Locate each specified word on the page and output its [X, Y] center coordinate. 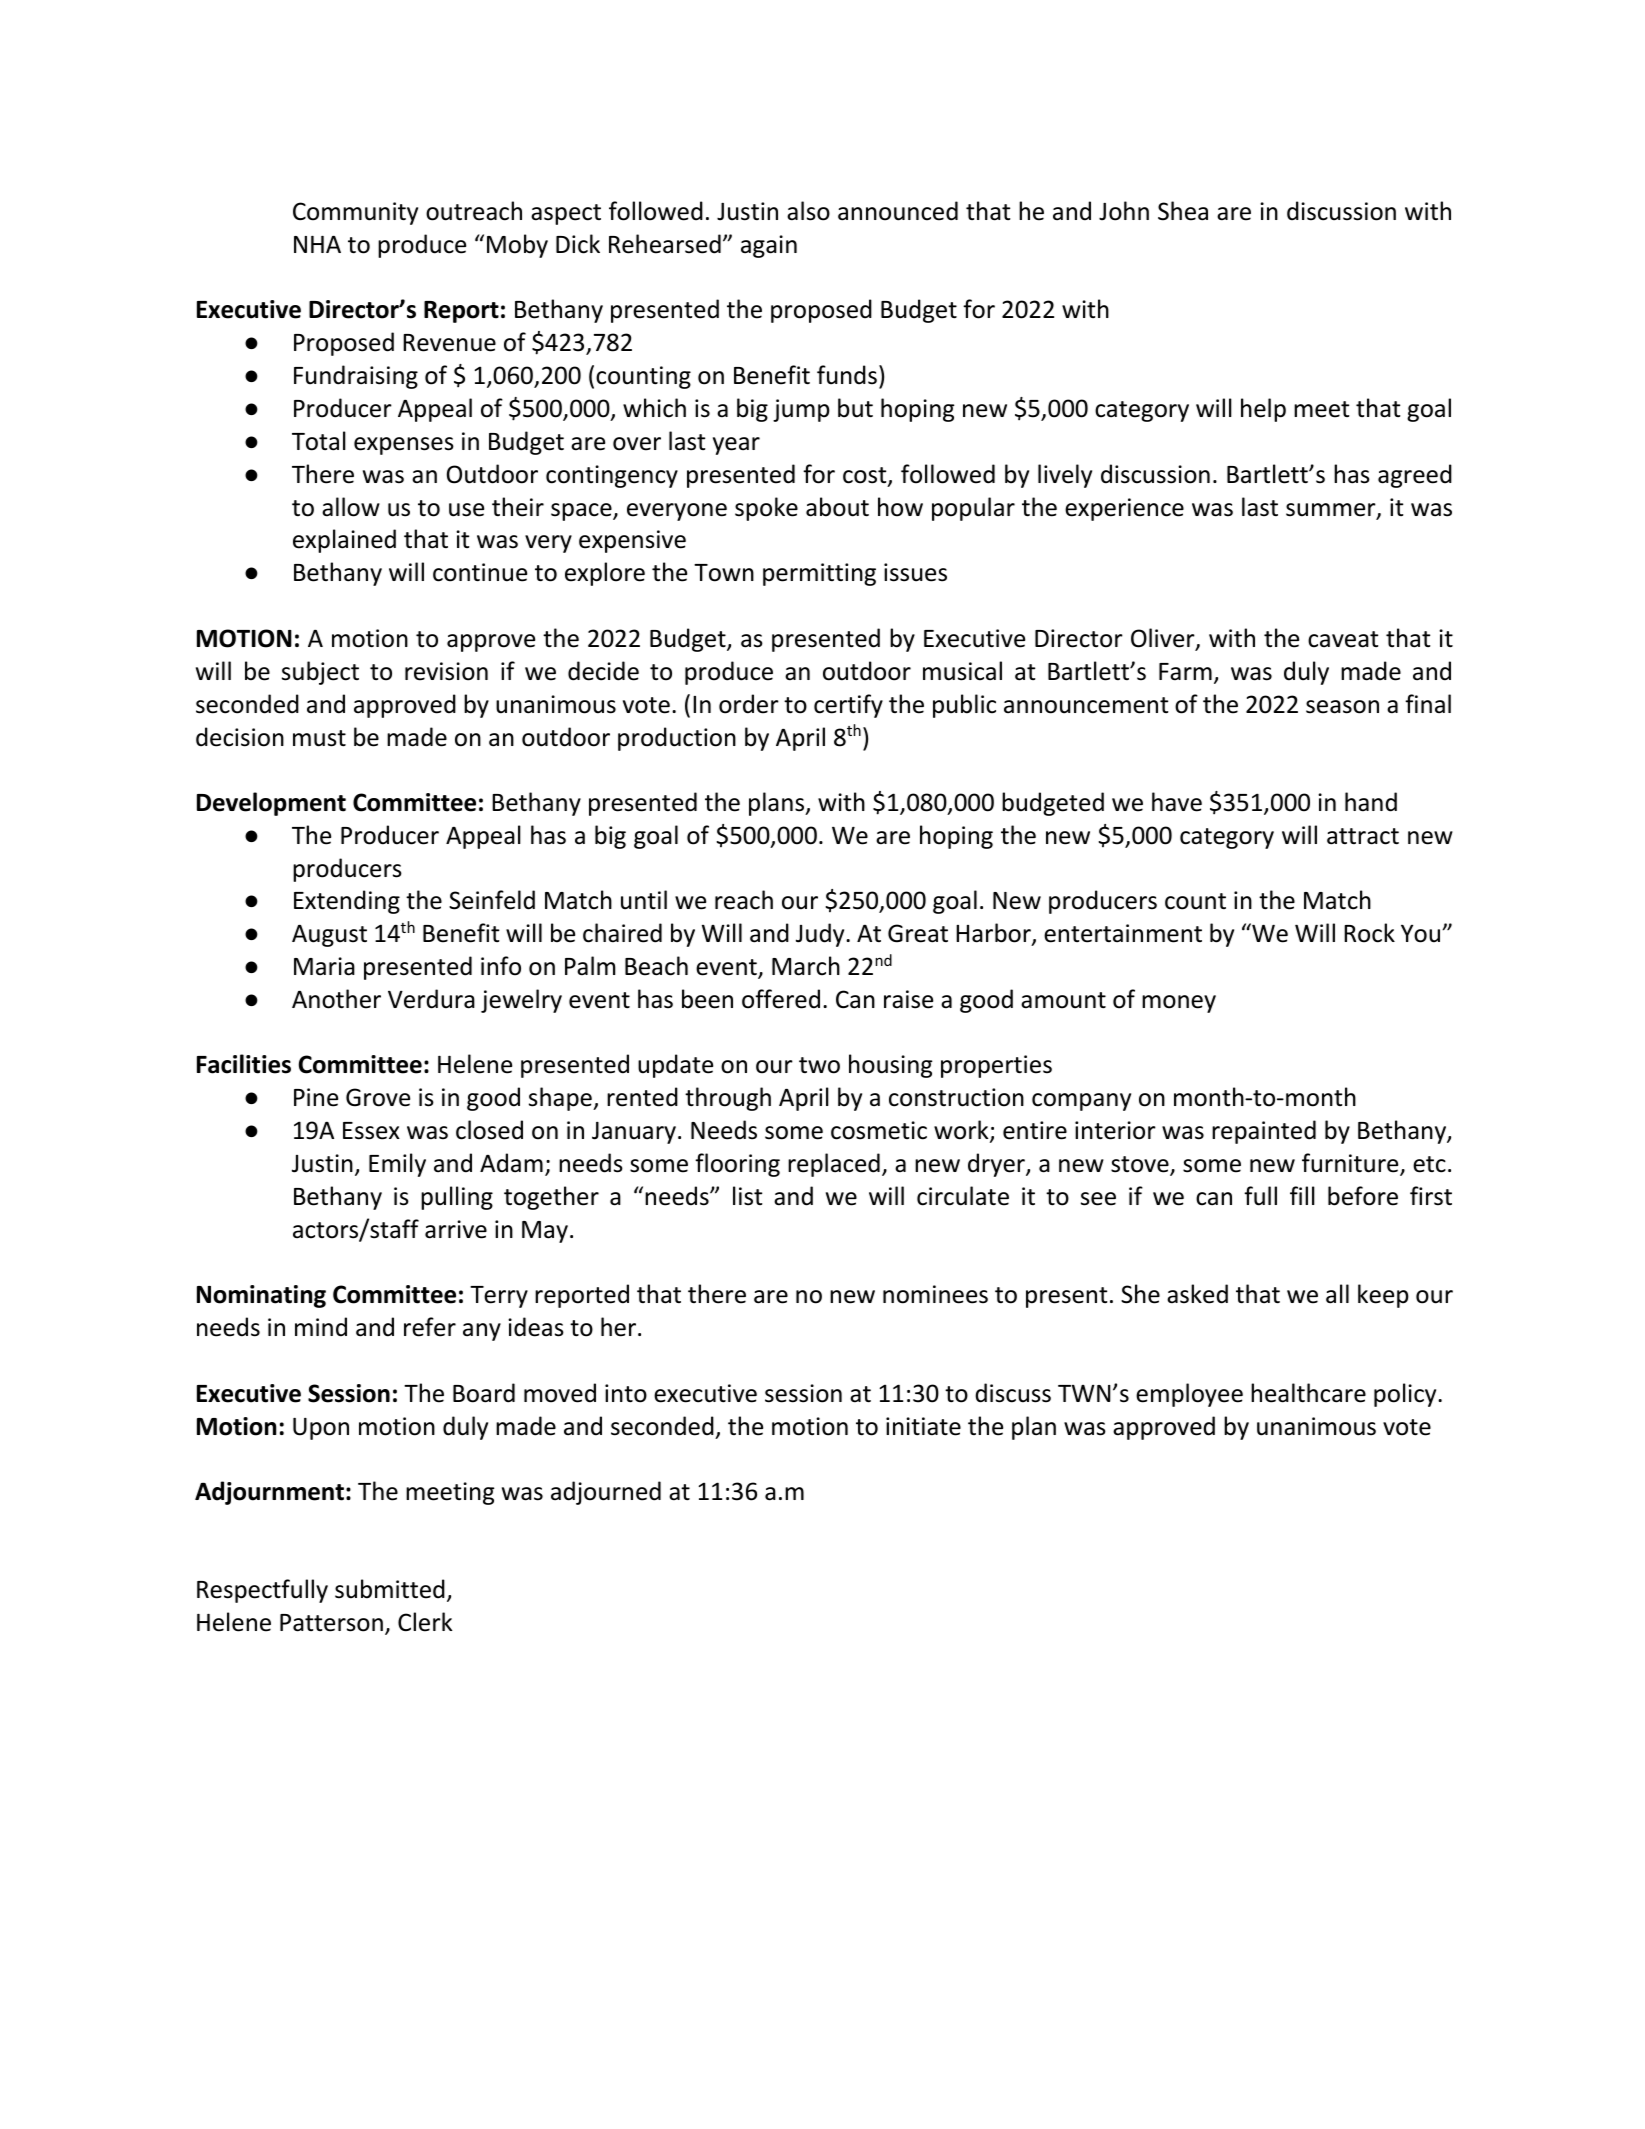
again [769, 246]
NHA [317, 244]
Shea [1183, 211]
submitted [390, 1589]
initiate [923, 1426]
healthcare [1308, 1393]
